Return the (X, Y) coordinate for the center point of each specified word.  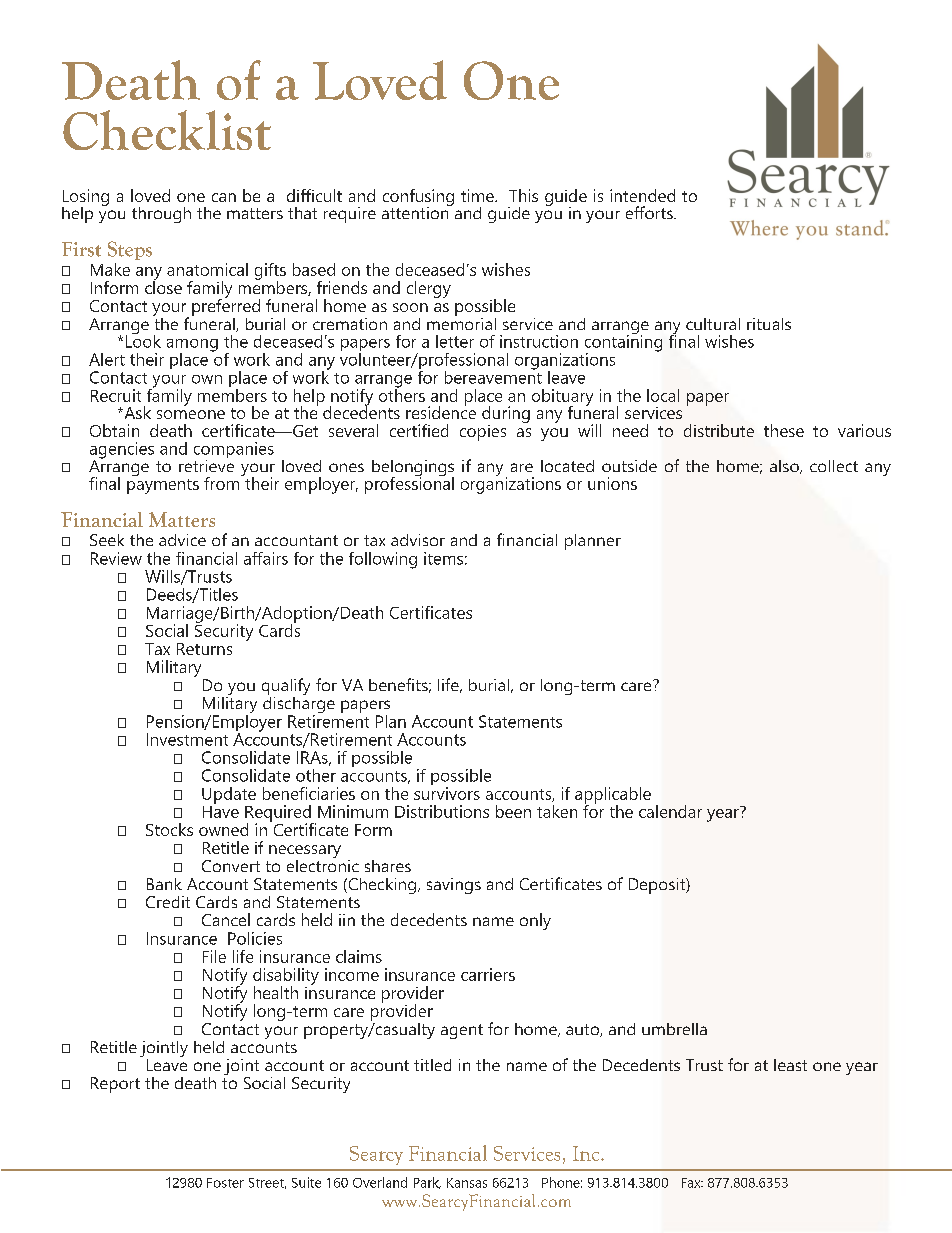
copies (483, 433)
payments (163, 486)
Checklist (167, 130)
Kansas (467, 1183)
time (478, 195)
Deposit (658, 886)
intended (642, 195)
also (785, 467)
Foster (225, 1183)
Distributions (442, 811)
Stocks (169, 829)
